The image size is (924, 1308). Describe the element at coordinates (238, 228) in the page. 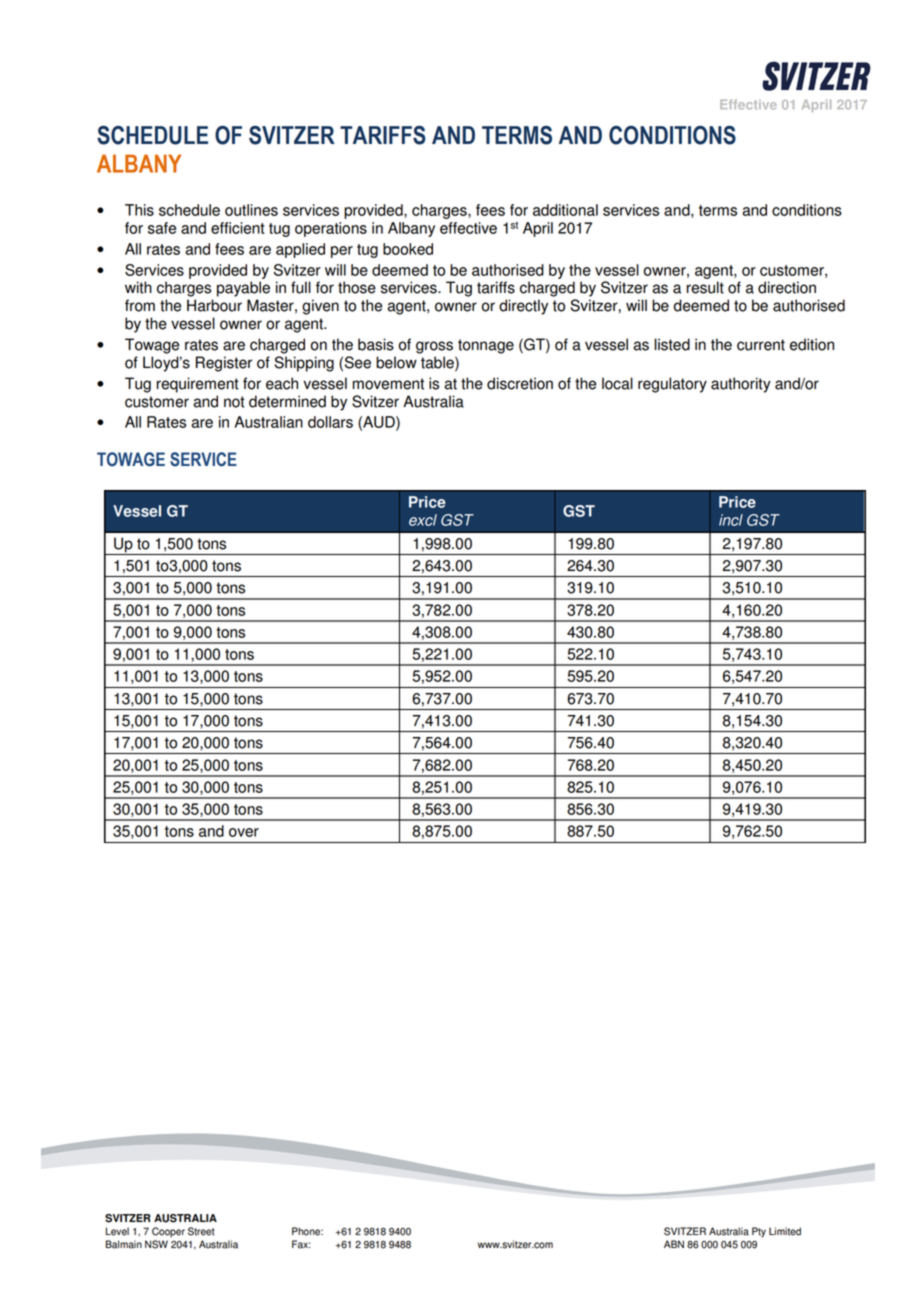

I see `efficient` at that location.
